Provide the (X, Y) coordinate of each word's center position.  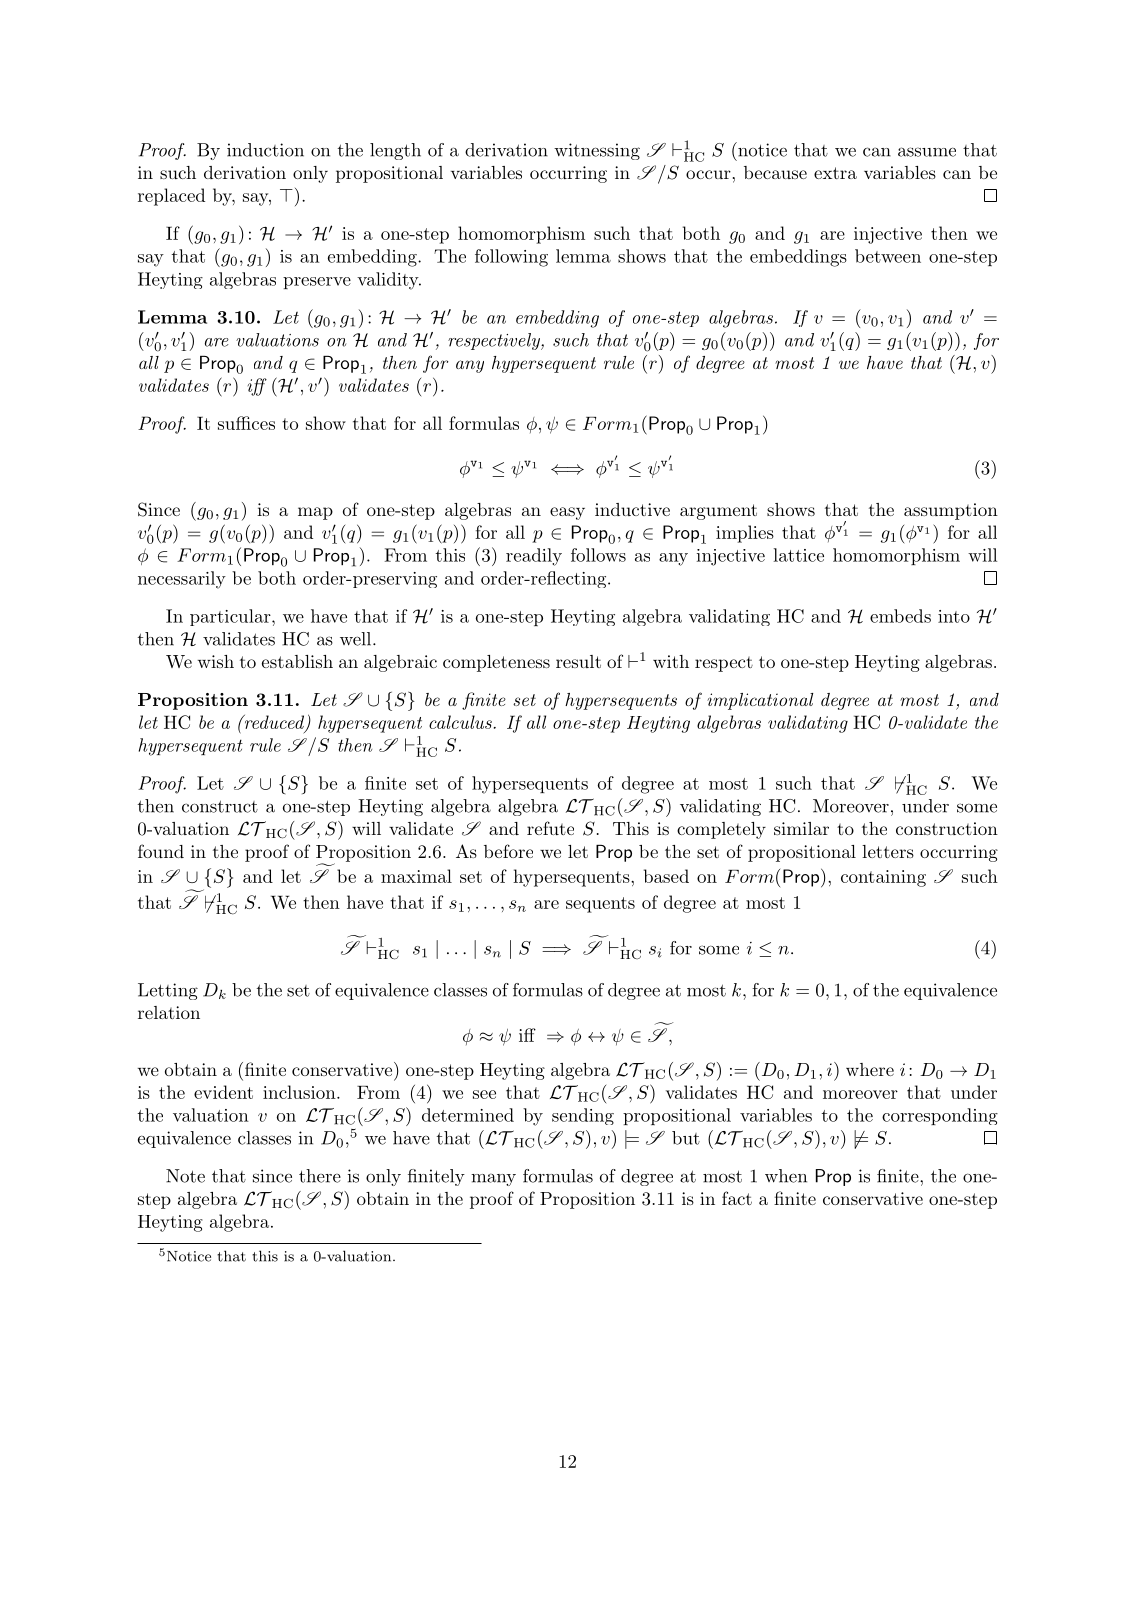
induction (265, 150)
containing (883, 878)
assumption (951, 511)
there (320, 1176)
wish (216, 661)
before (508, 851)
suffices (246, 423)
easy (567, 513)
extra (835, 173)
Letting (168, 991)
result (578, 661)
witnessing (597, 151)
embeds (900, 616)
